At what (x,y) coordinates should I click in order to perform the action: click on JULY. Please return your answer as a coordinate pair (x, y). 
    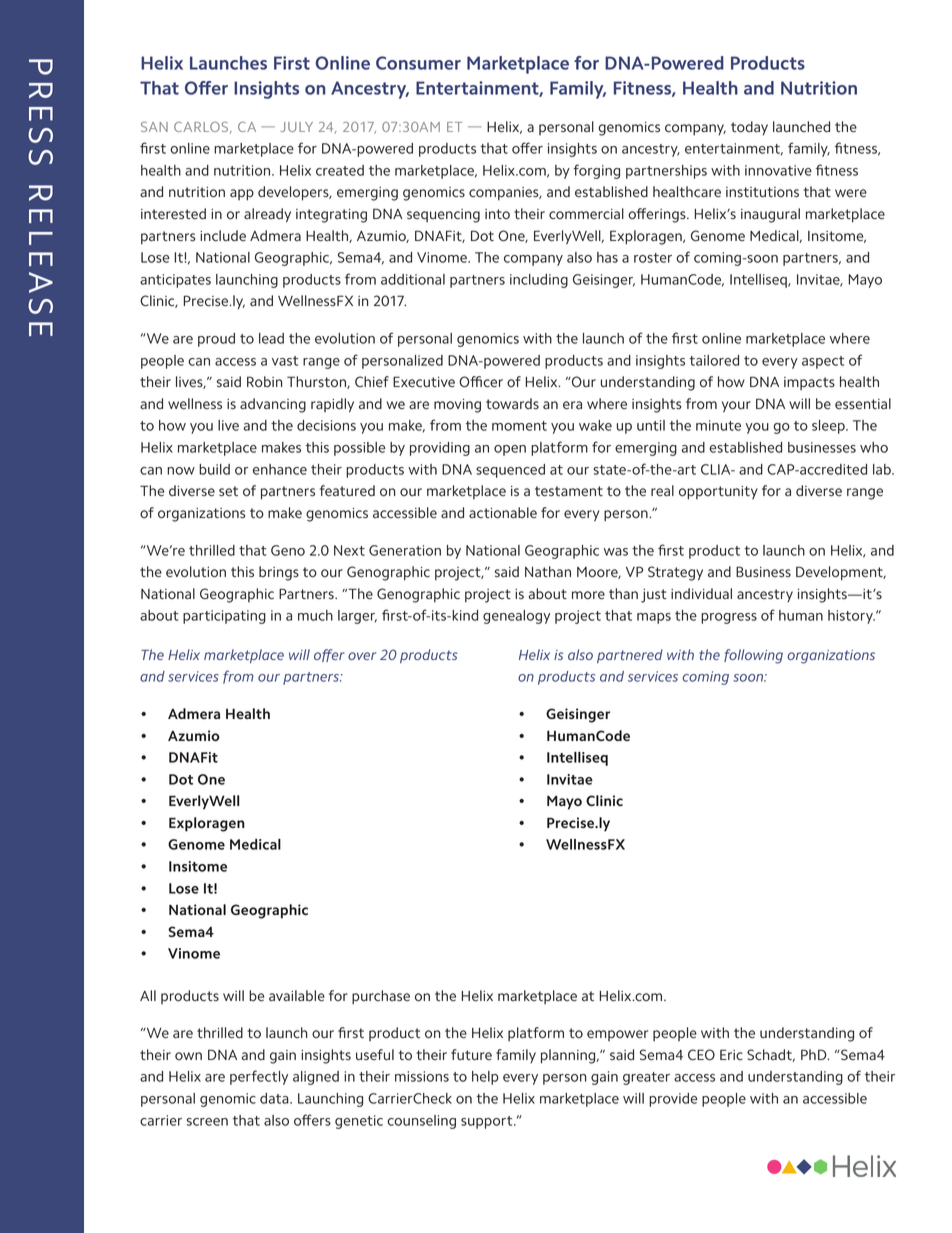
    Looking at the image, I should click on (296, 127).
